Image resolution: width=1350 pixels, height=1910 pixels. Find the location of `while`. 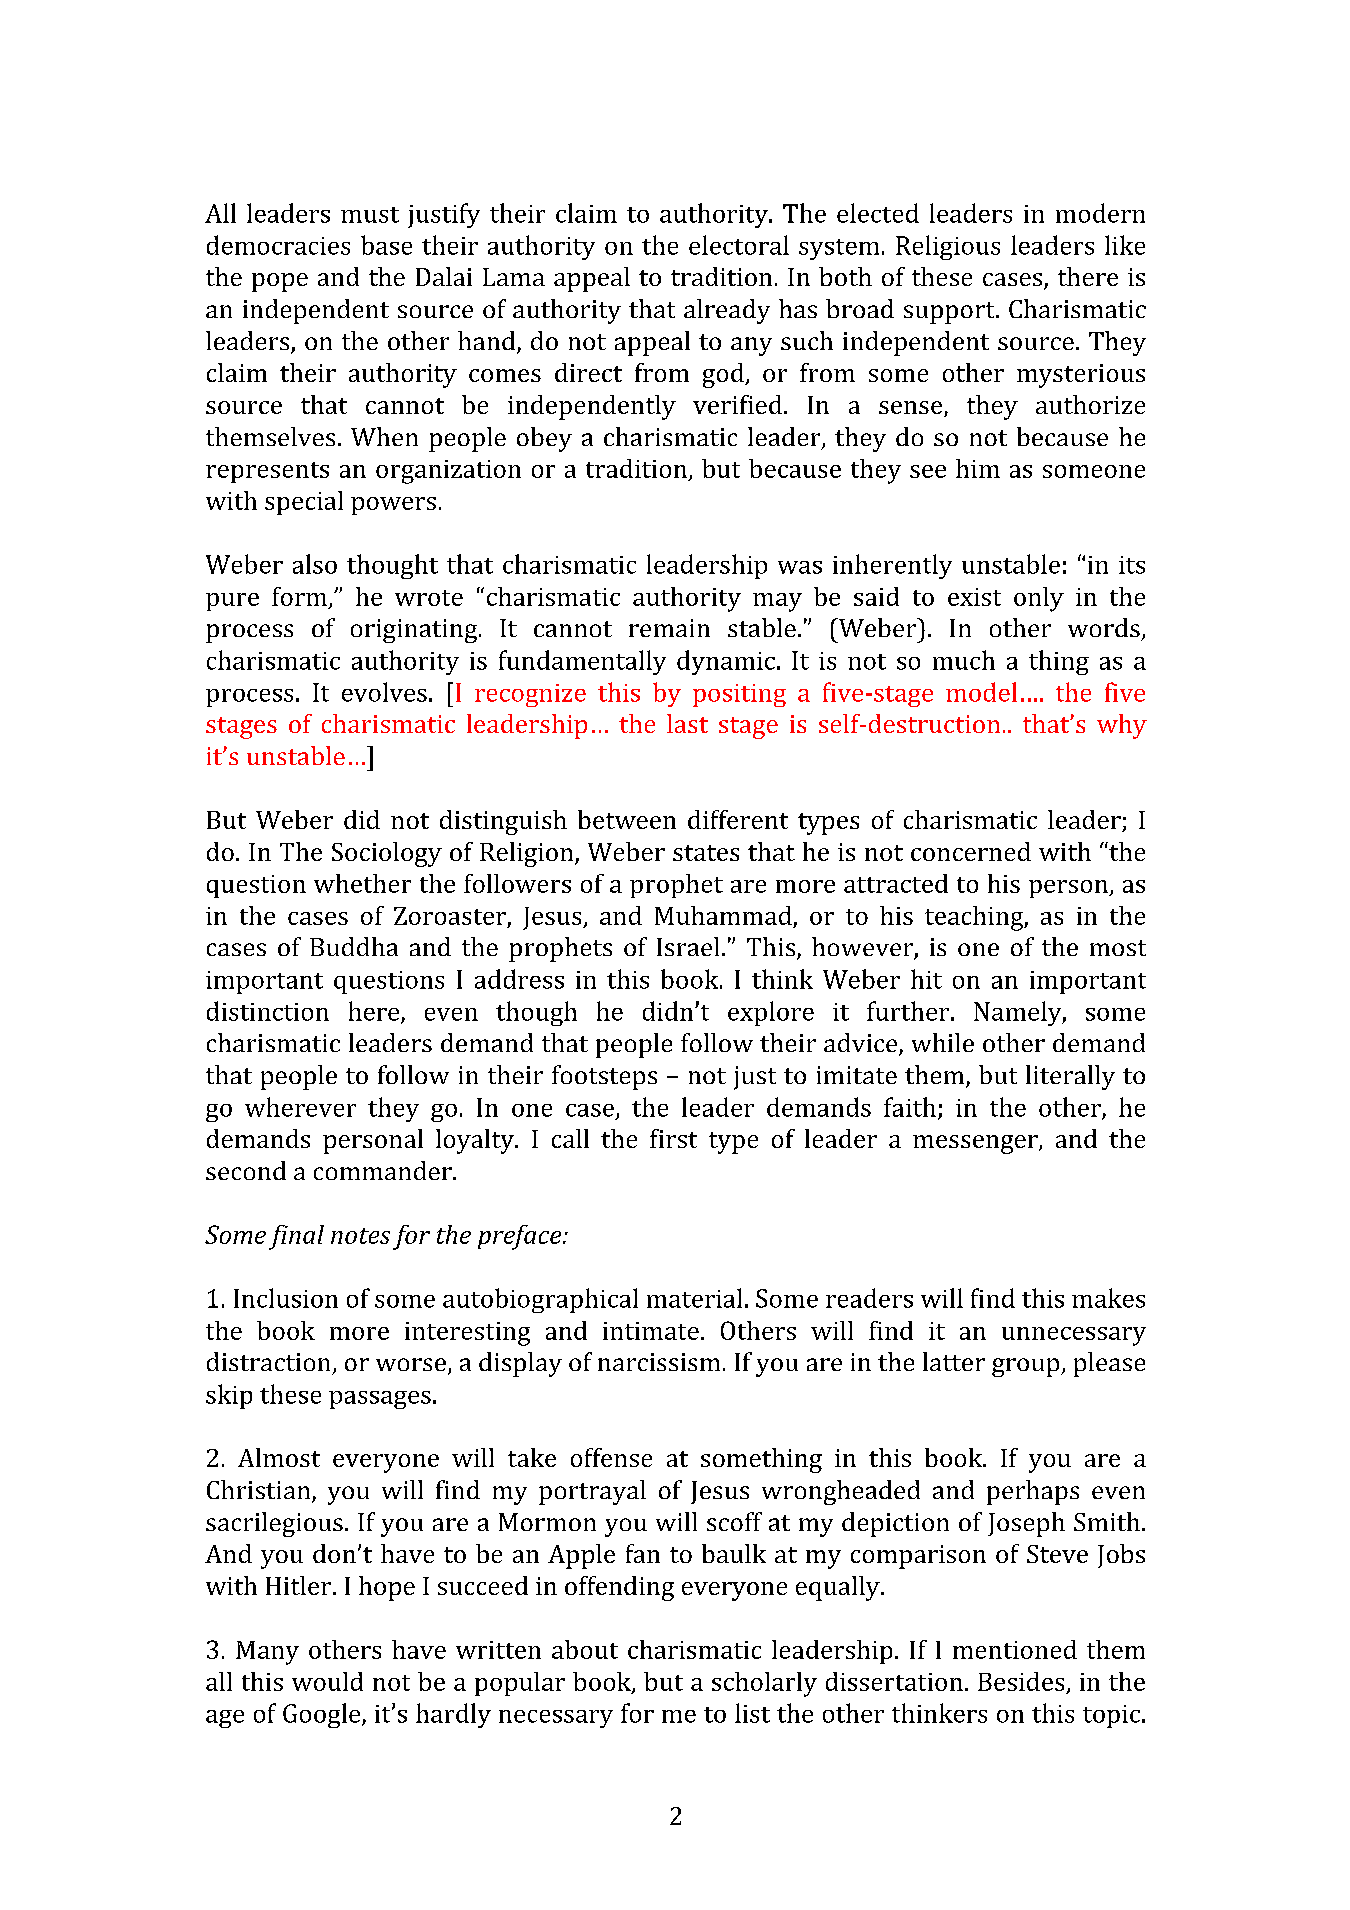

while is located at coordinates (943, 1042).
